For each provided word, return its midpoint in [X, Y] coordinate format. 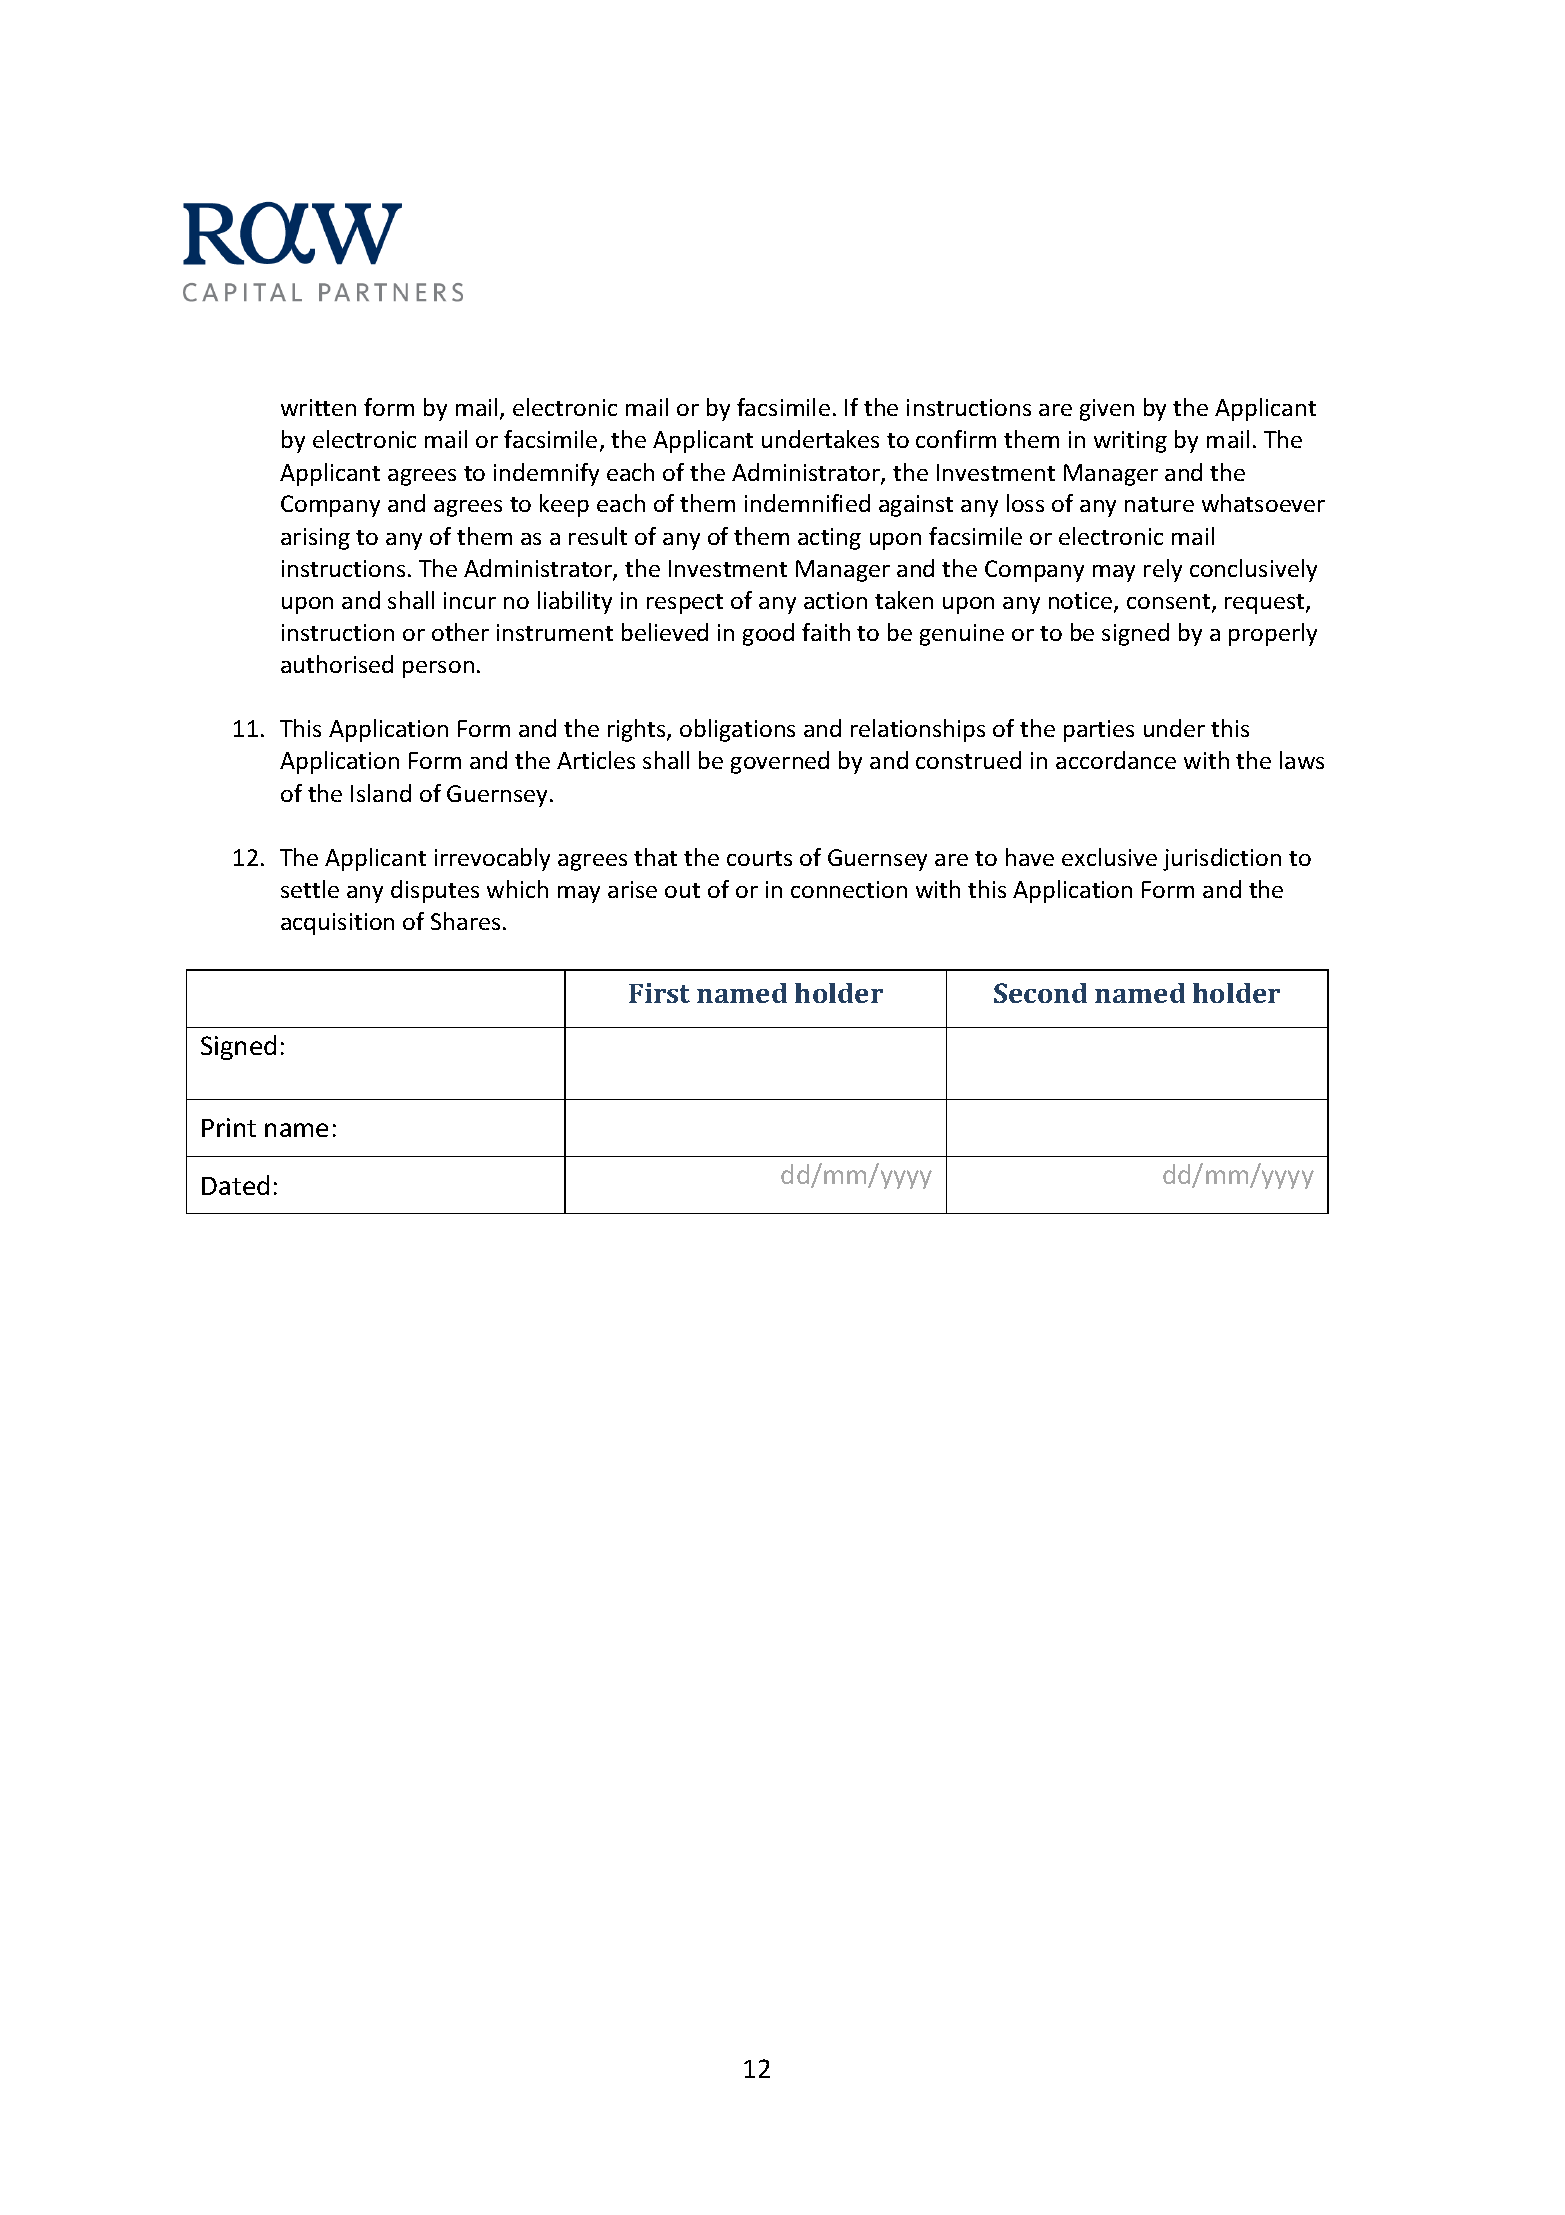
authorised [337, 664]
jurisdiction [1222, 859]
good [768, 634]
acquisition [337, 924]
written [318, 407]
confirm [956, 439]
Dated [235, 1185]
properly [1273, 634]
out [682, 890]
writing [1130, 442]
